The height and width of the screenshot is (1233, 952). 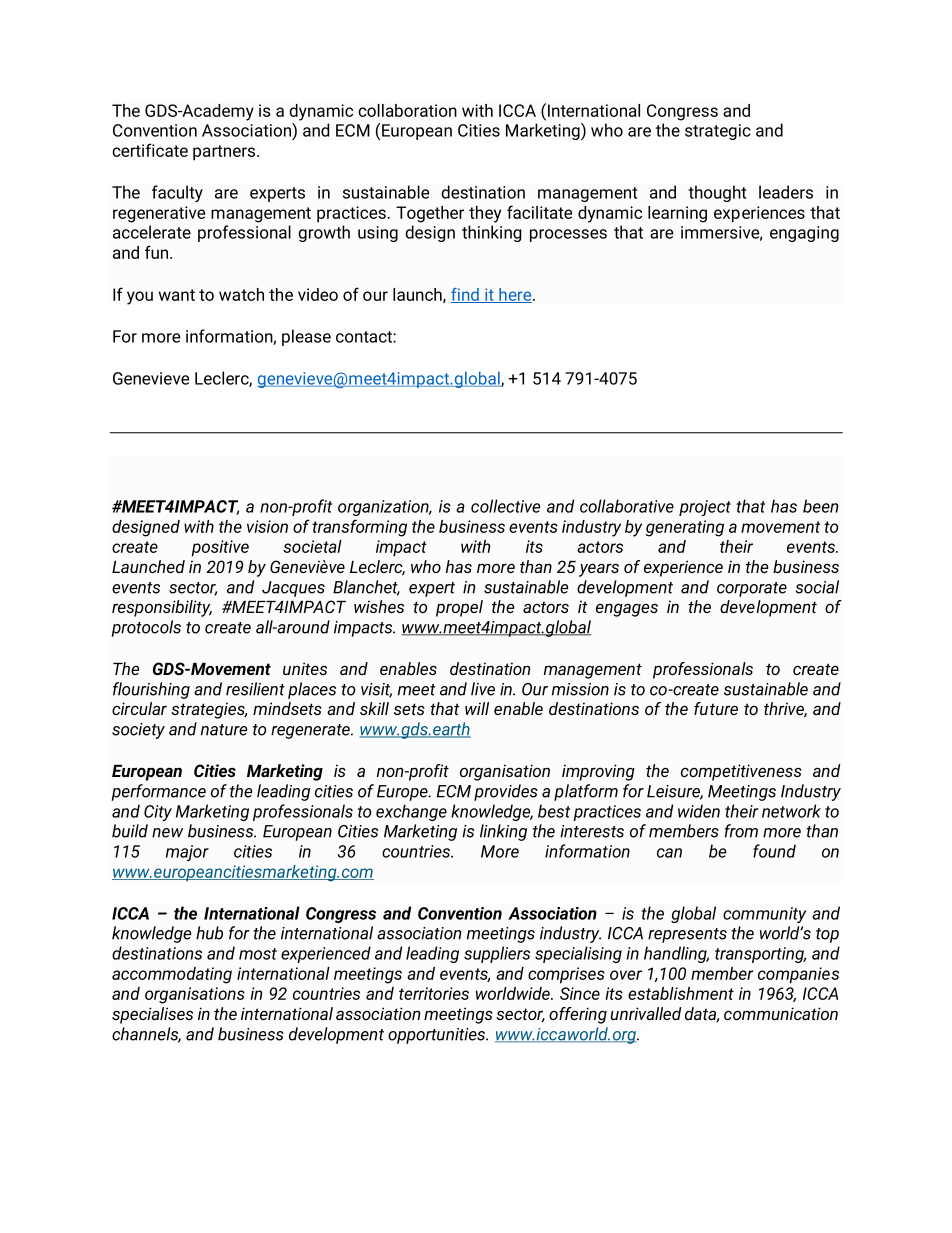 What do you see at coordinates (718, 132) in the screenshot?
I see `strategic` at bounding box center [718, 132].
